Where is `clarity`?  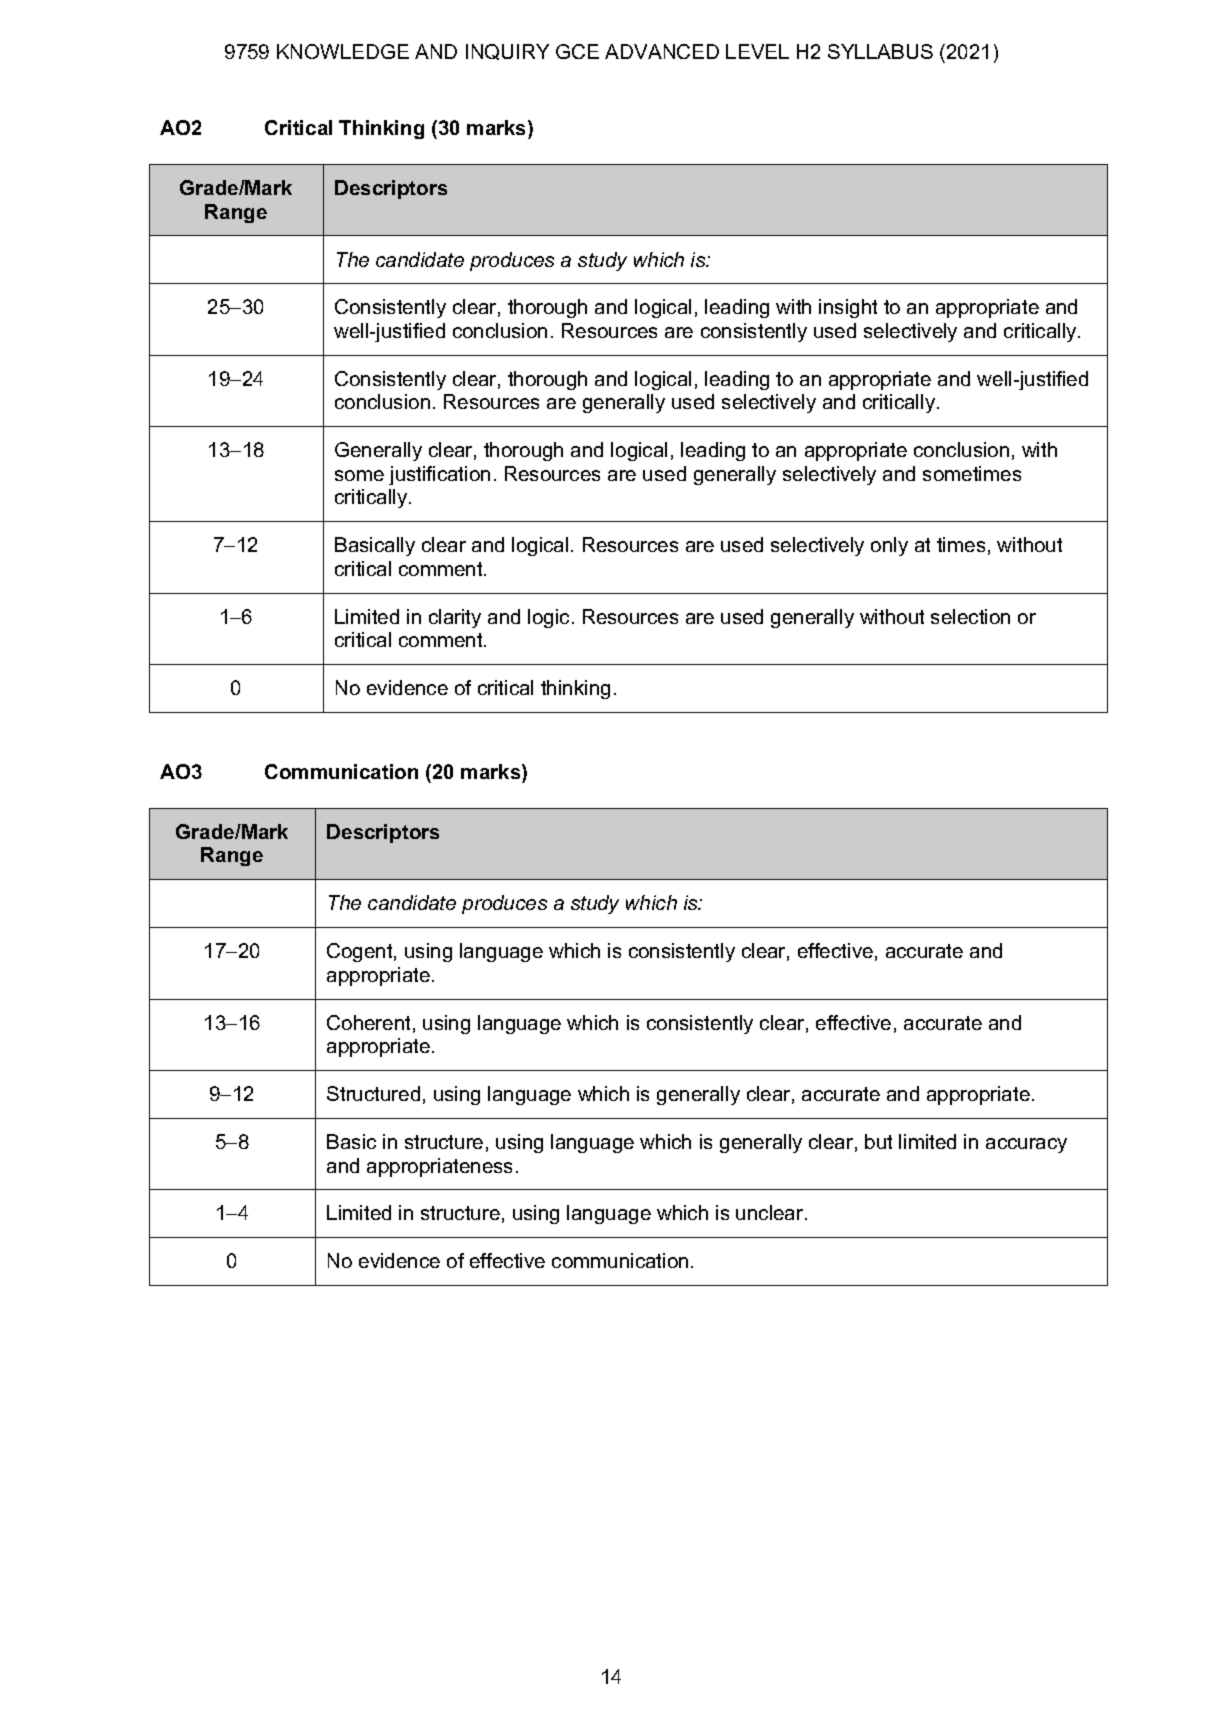 clarity is located at coordinates (455, 618).
